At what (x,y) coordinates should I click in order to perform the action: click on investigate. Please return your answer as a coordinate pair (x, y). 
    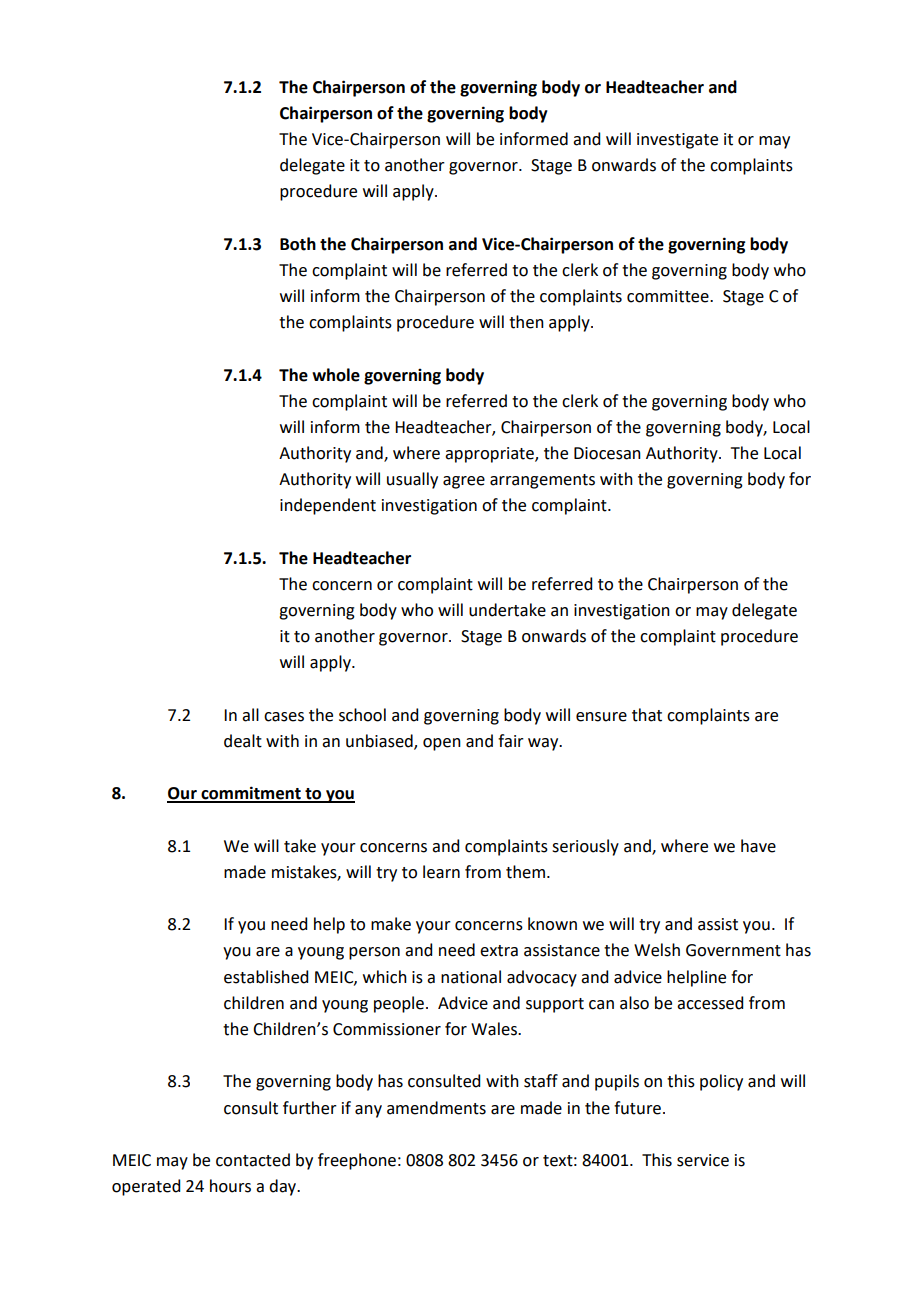
    Looking at the image, I should click on (677, 141).
